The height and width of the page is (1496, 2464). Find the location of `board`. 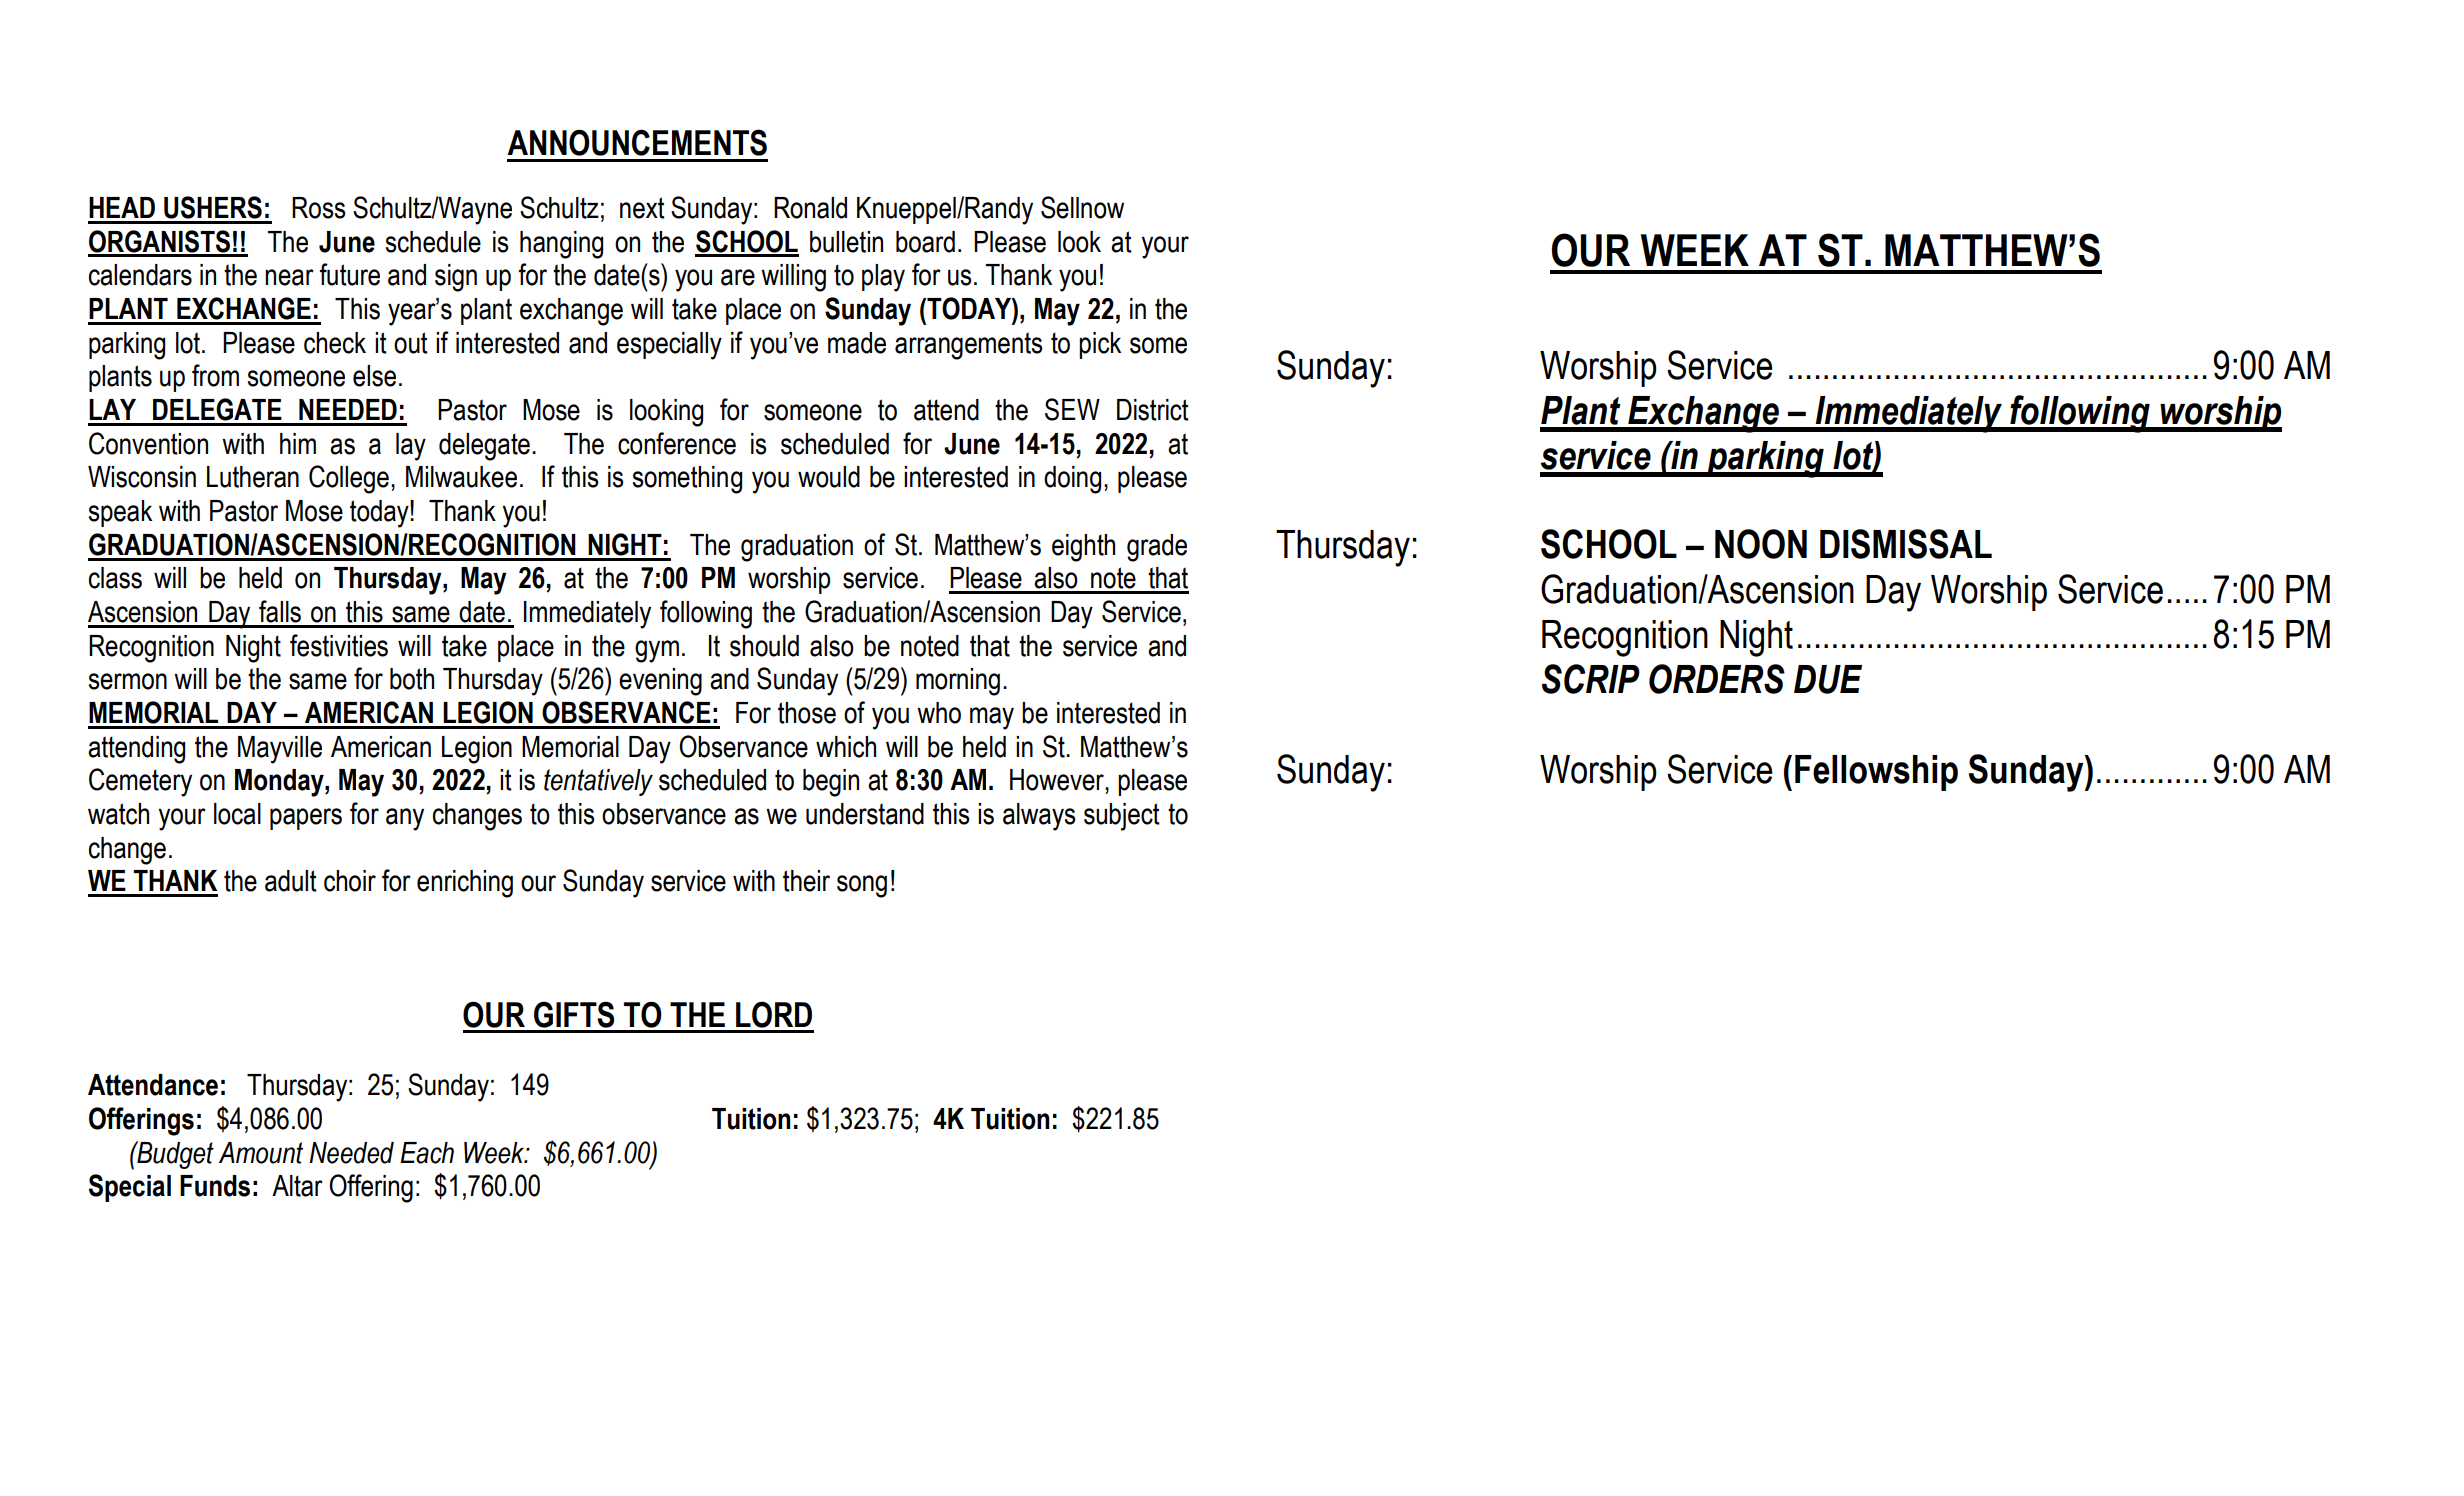

board is located at coordinates (925, 242).
